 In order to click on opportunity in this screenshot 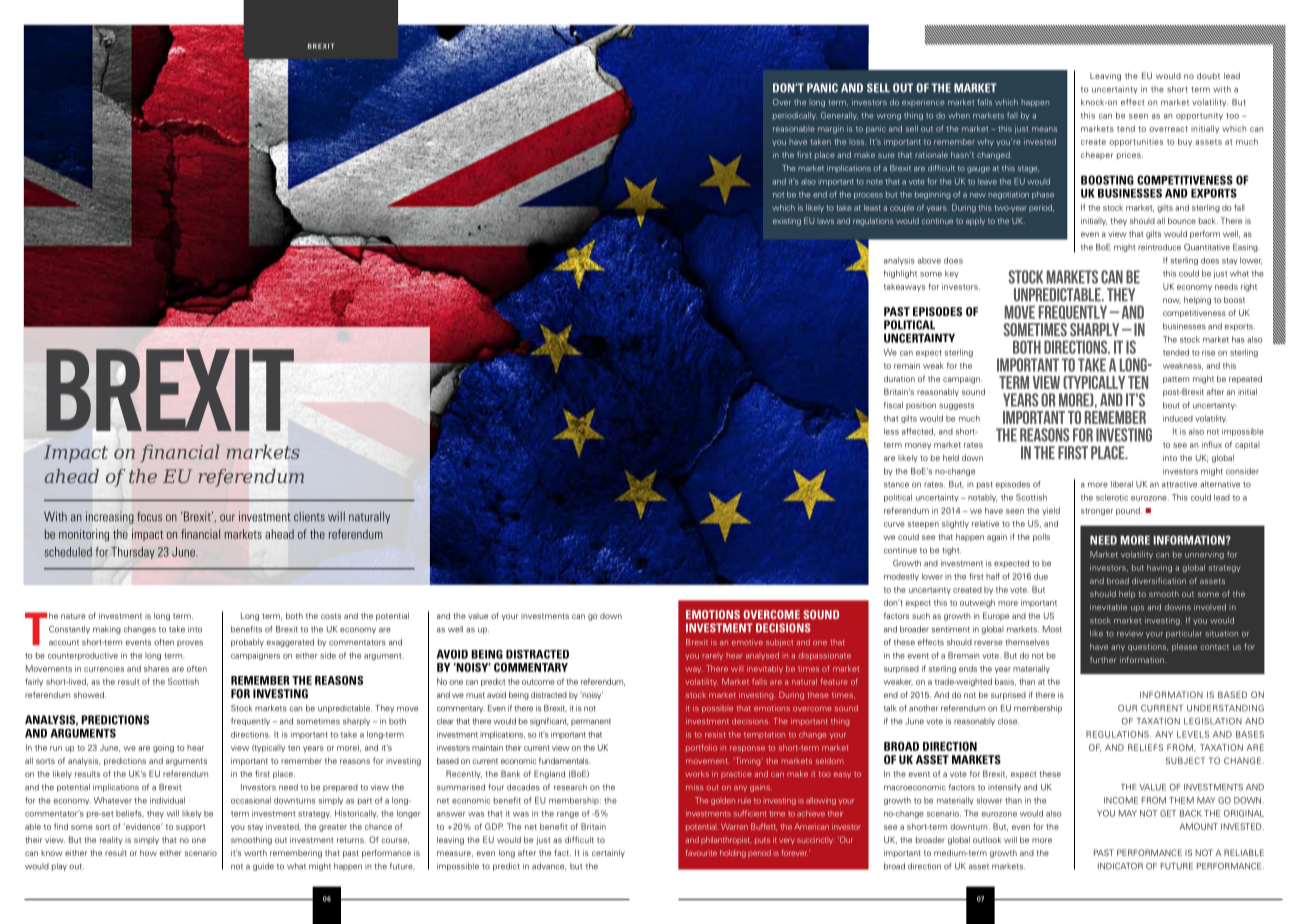, I will do `click(1199, 116)`.
